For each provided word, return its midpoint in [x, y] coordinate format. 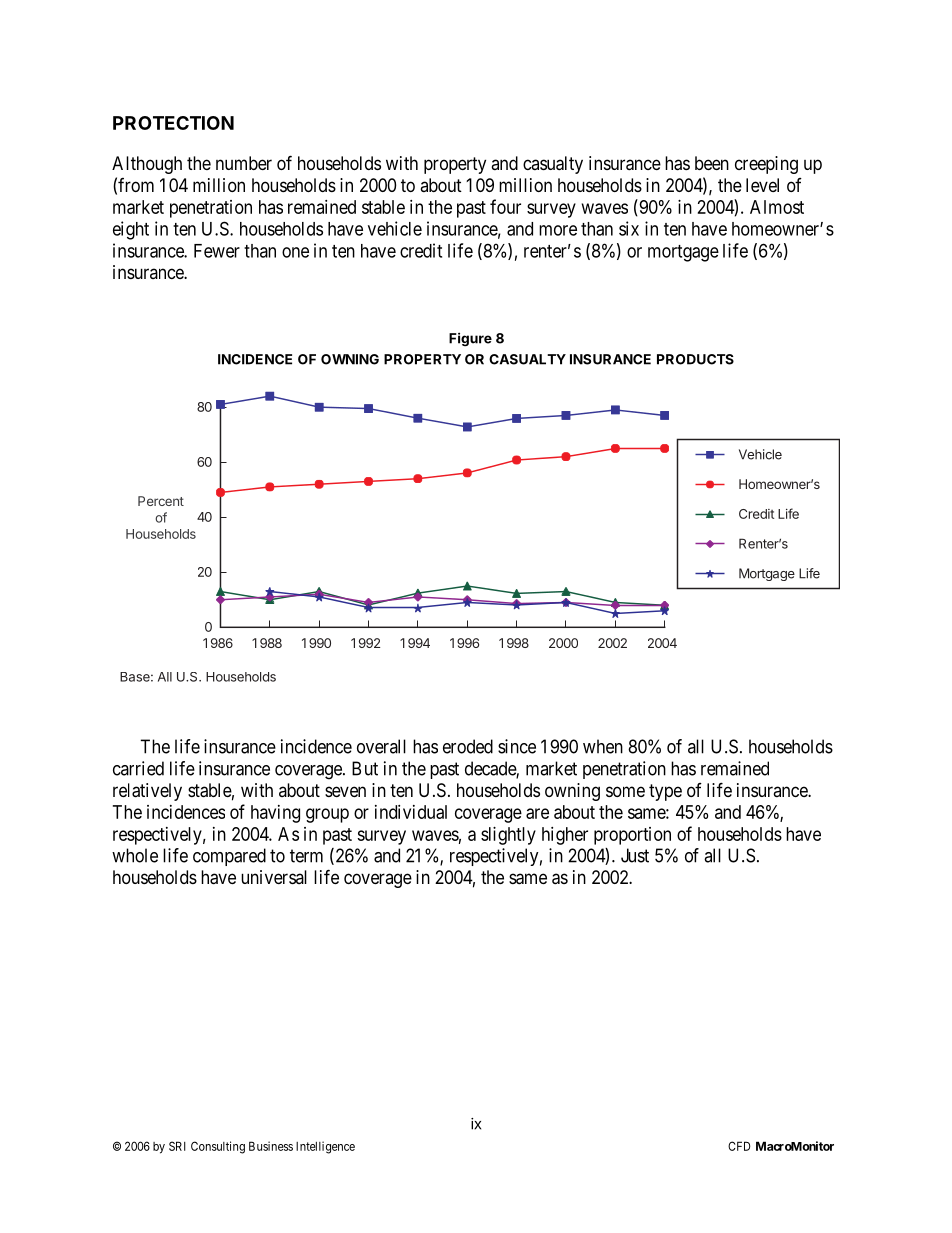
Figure [470, 339]
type [665, 792]
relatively [147, 792]
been [712, 163]
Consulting [218, 1147]
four [505, 206]
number [244, 163]
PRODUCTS [695, 359]
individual [411, 812]
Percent [161, 501]
